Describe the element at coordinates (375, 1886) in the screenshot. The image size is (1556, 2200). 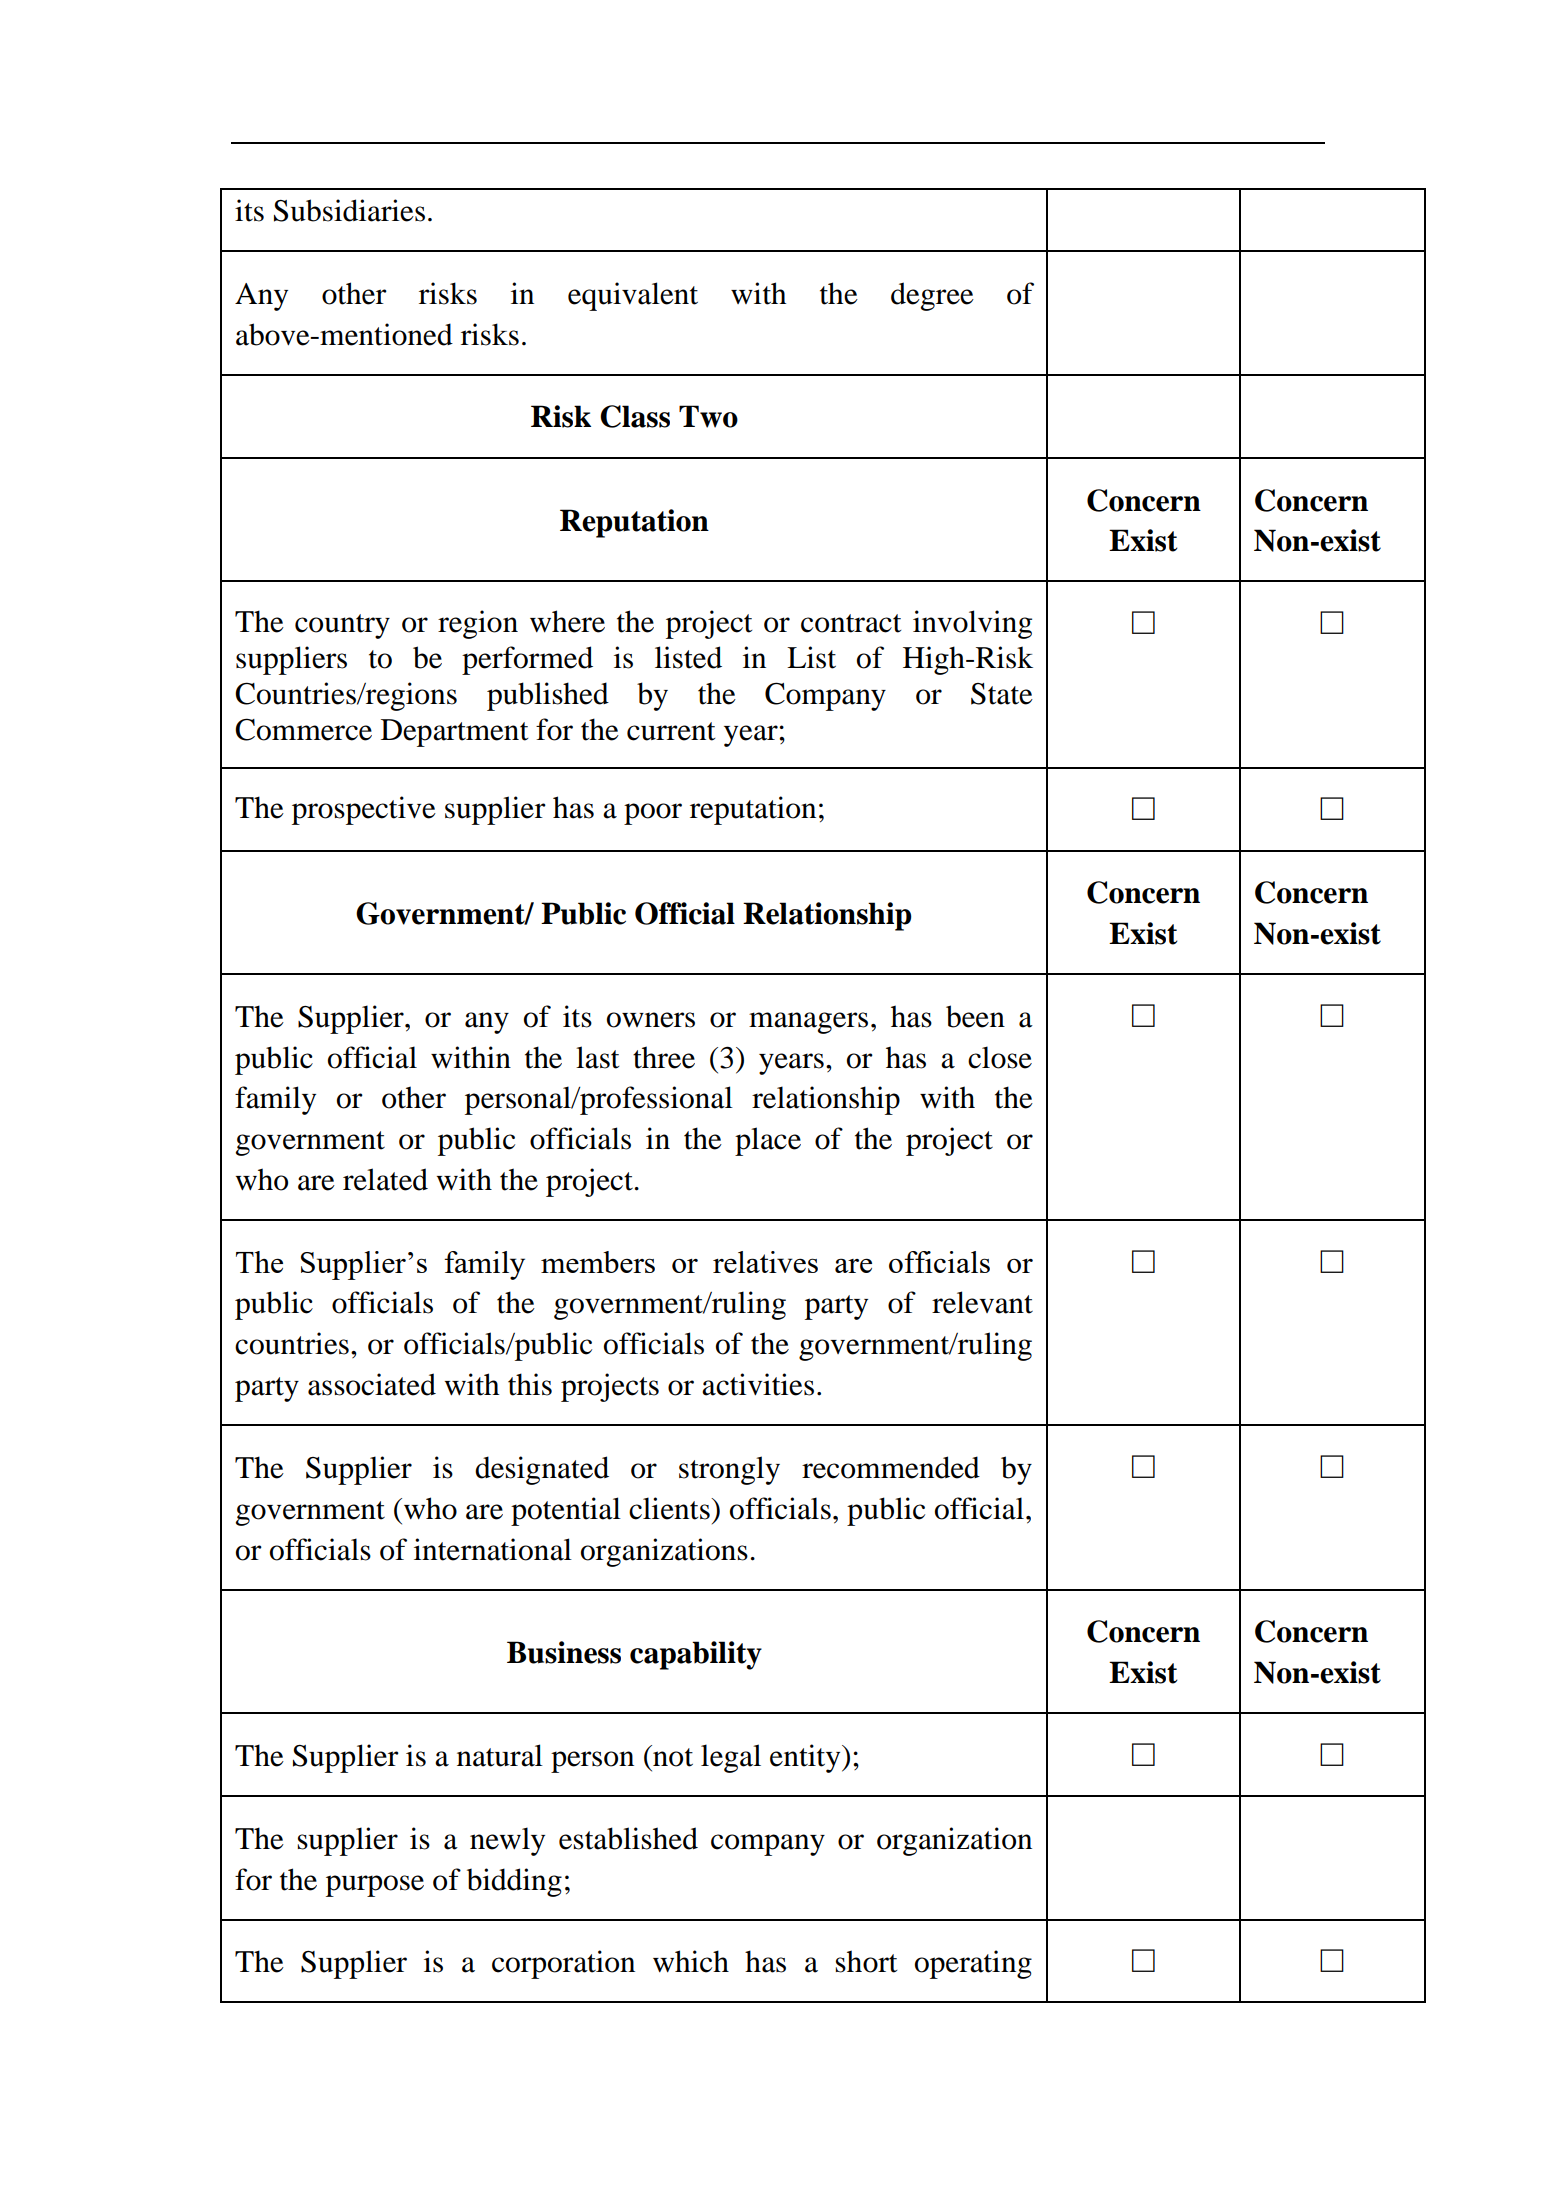
I see `purpose` at that location.
